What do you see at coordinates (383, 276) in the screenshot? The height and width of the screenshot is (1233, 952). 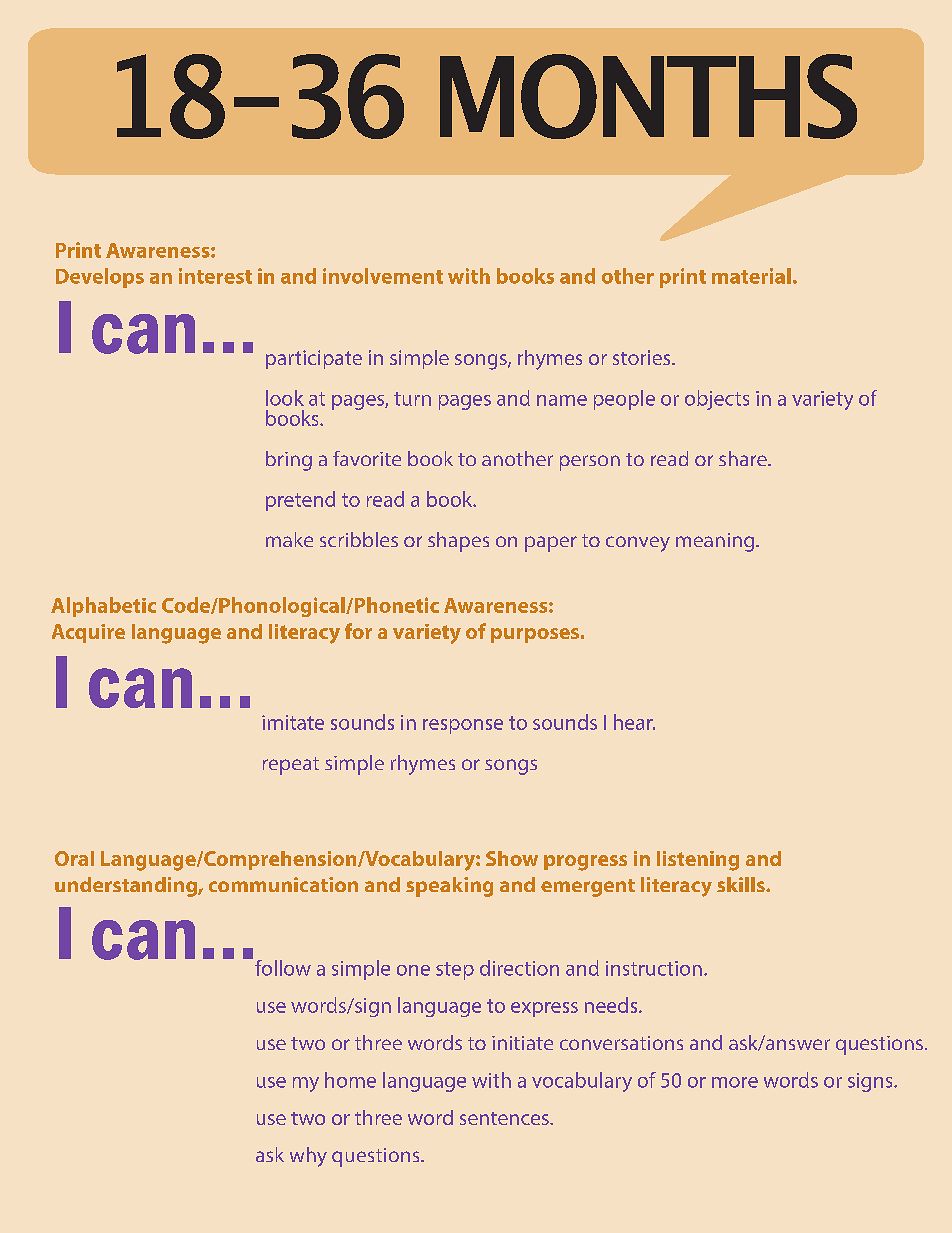 I see `involvement` at bounding box center [383, 276].
